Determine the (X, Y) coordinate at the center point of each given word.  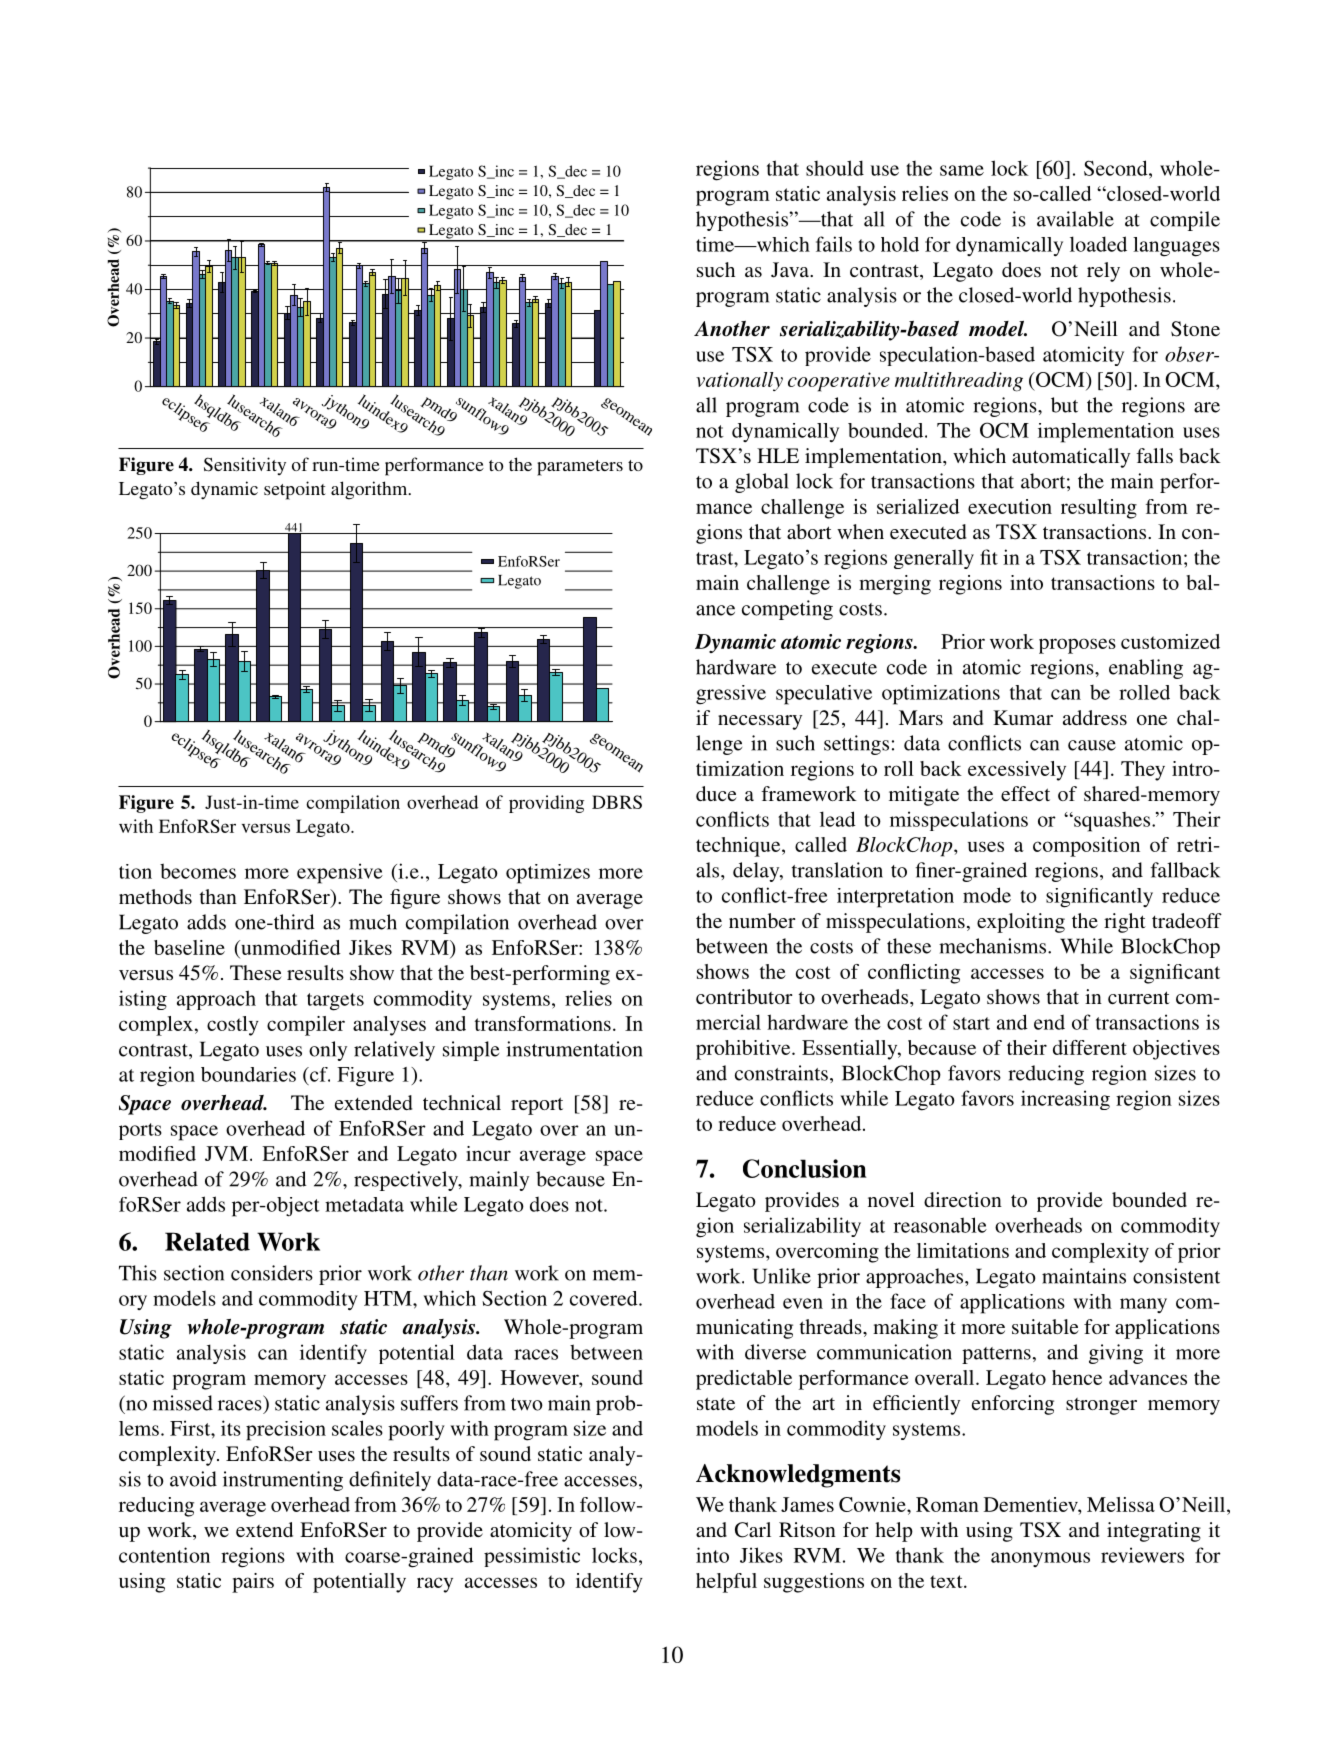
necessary (760, 722)
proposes (1077, 646)
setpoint (295, 490)
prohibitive (744, 1050)
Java (791, 270)
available (1075, 219)
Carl (753, 1530)
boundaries (248, 1074)
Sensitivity (245, 466)
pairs (253, 1583)
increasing (1065, 1100)
